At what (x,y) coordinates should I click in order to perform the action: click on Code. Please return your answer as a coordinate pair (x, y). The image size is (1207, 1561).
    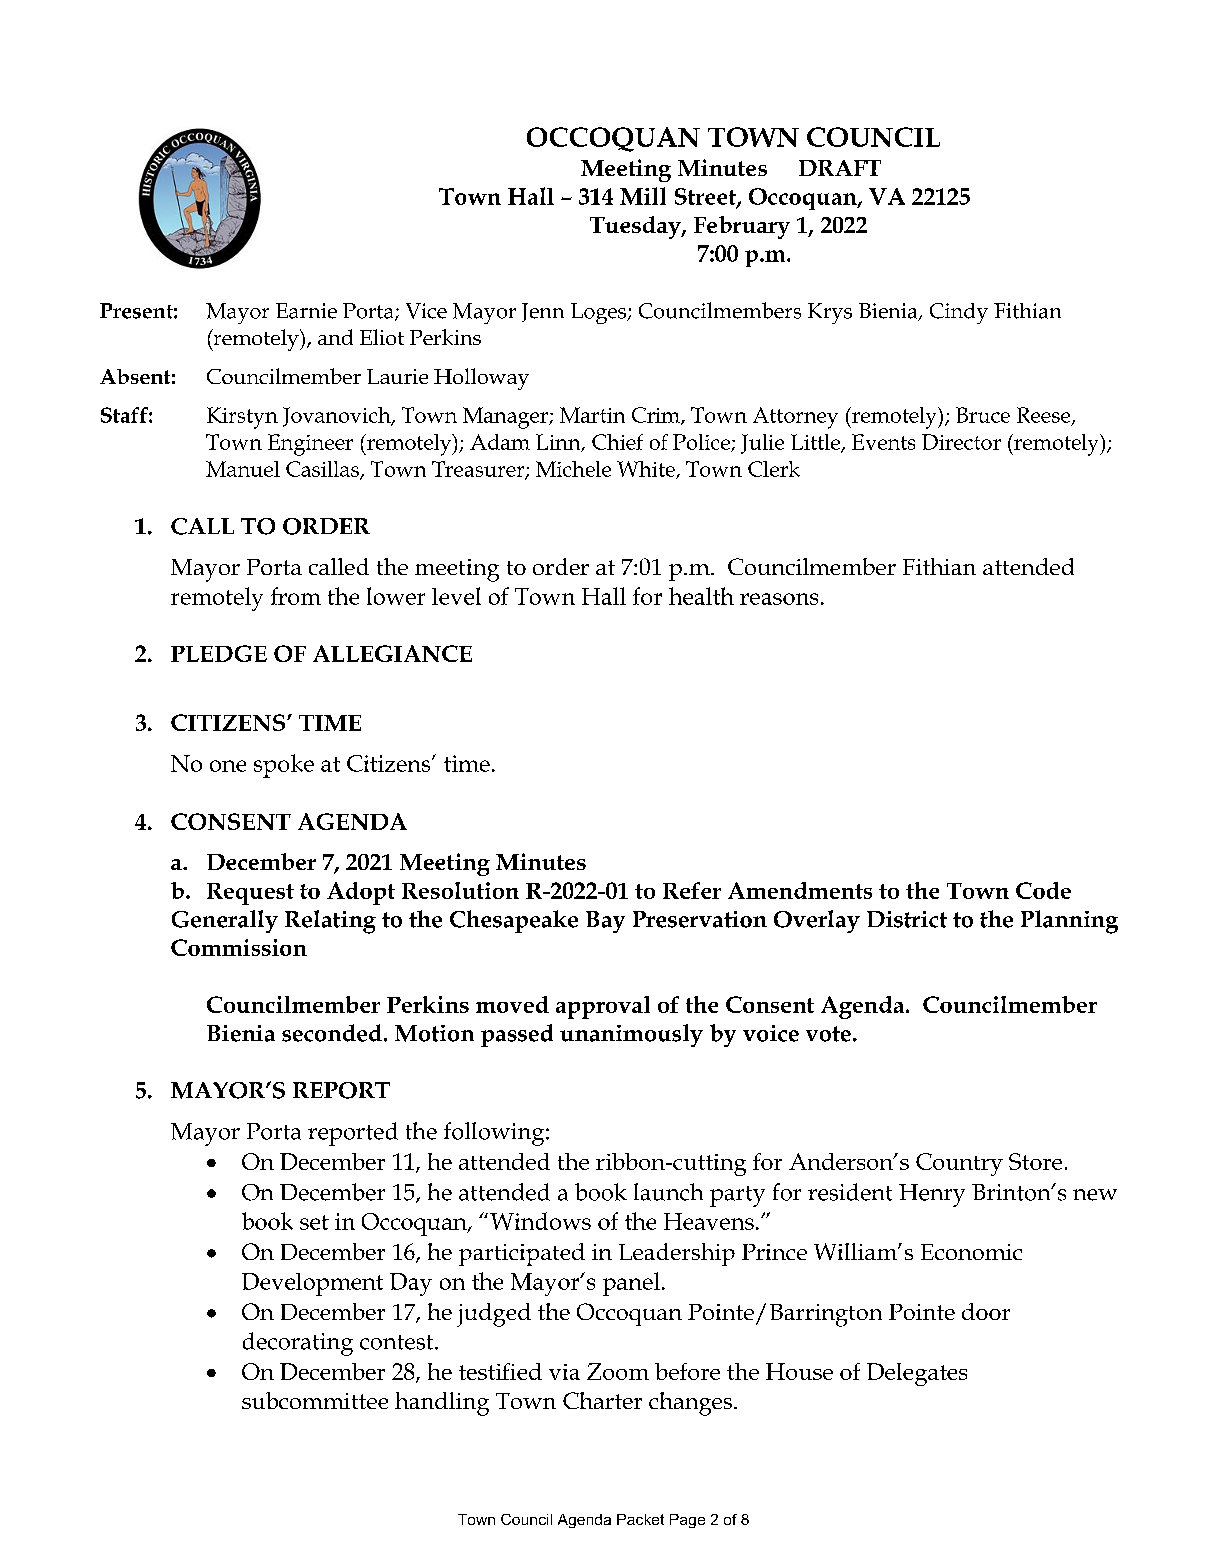
    Looking at the image, I should click on (1043, 890).
